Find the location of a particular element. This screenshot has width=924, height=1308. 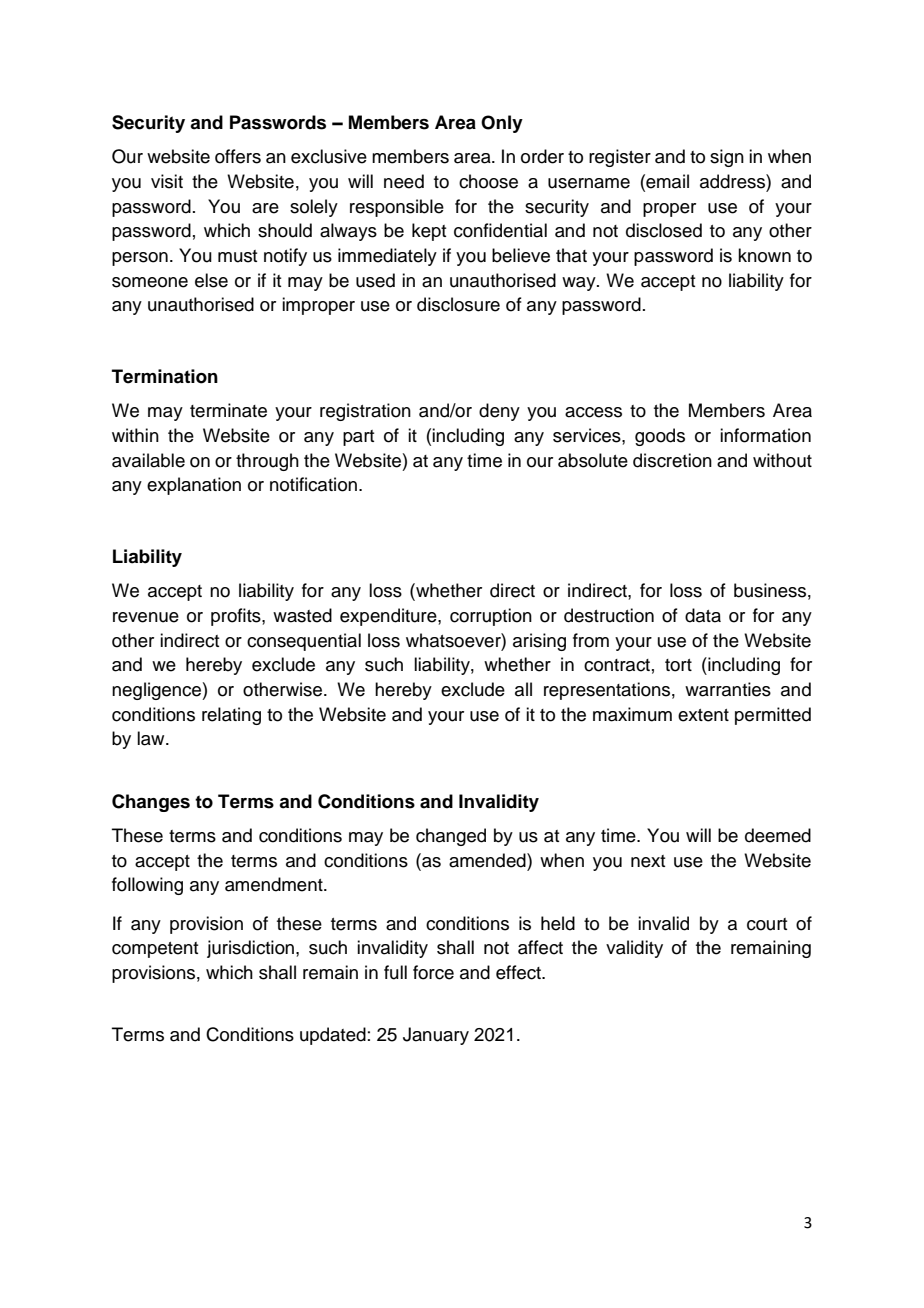

changed is located at coordinates (451, 837).
